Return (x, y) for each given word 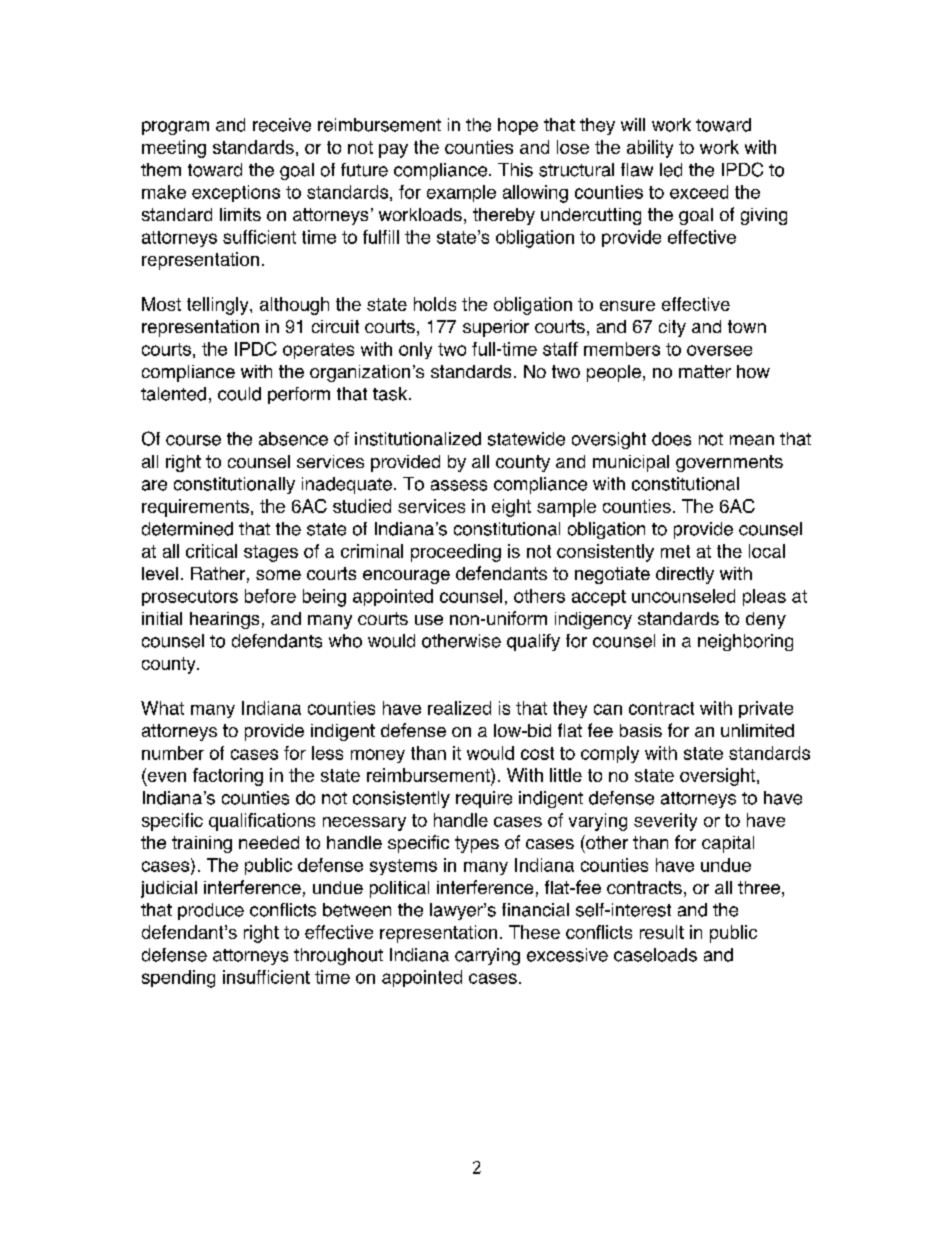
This (515, 170)
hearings (224, 620)
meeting (174, 149)
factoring (228, 777)
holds (435, 304)
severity (665, 822)
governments (729, 463)
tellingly (219, 306)
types (477, 844)
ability (650, 149)
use (429, 620)
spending (178, 979)
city (672, 328)
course (193, 440)
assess (459, 485)
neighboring (745, 642)
